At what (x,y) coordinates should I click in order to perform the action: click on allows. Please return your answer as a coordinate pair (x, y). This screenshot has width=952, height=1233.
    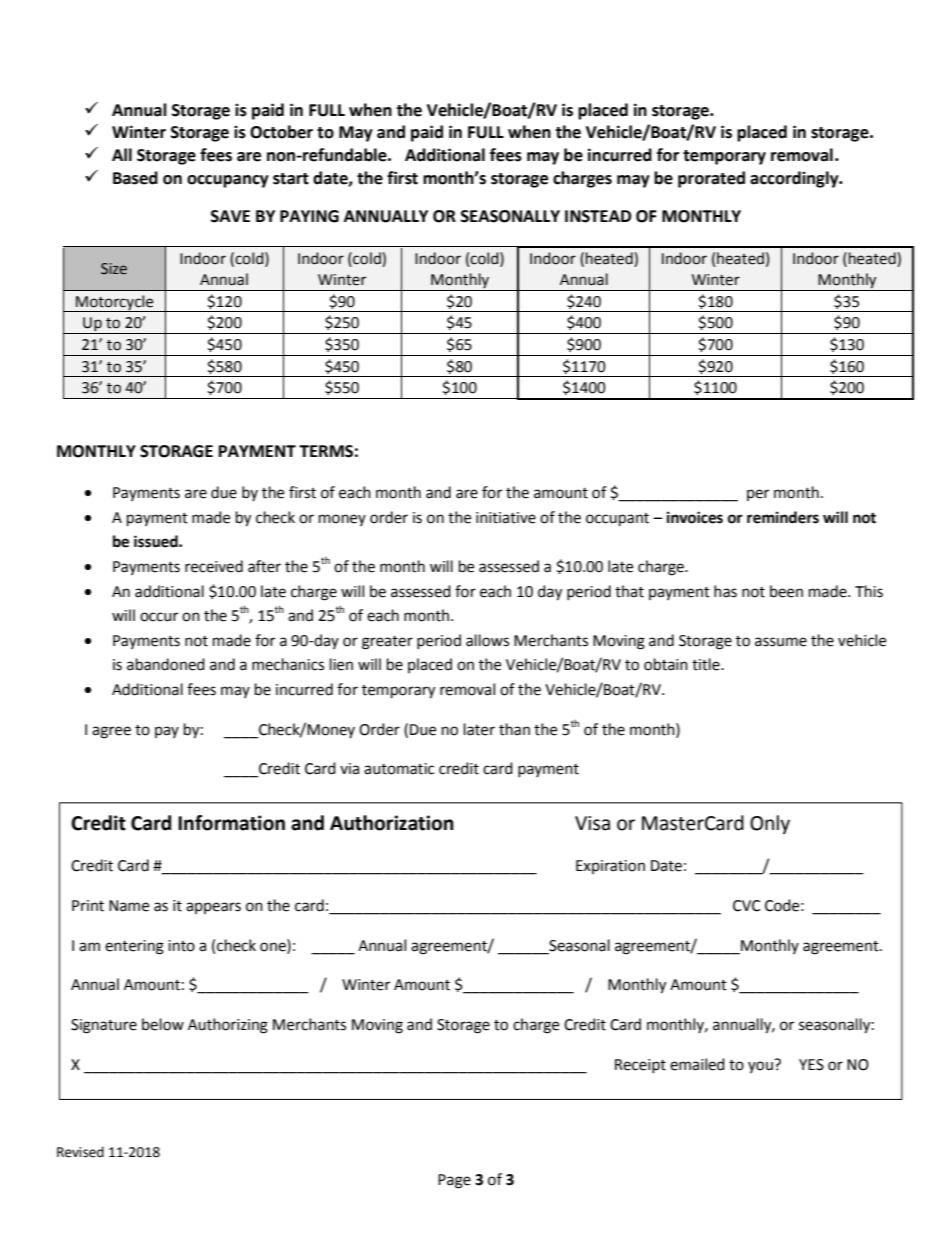
    Looking at the image, I should click on (487, 640).
